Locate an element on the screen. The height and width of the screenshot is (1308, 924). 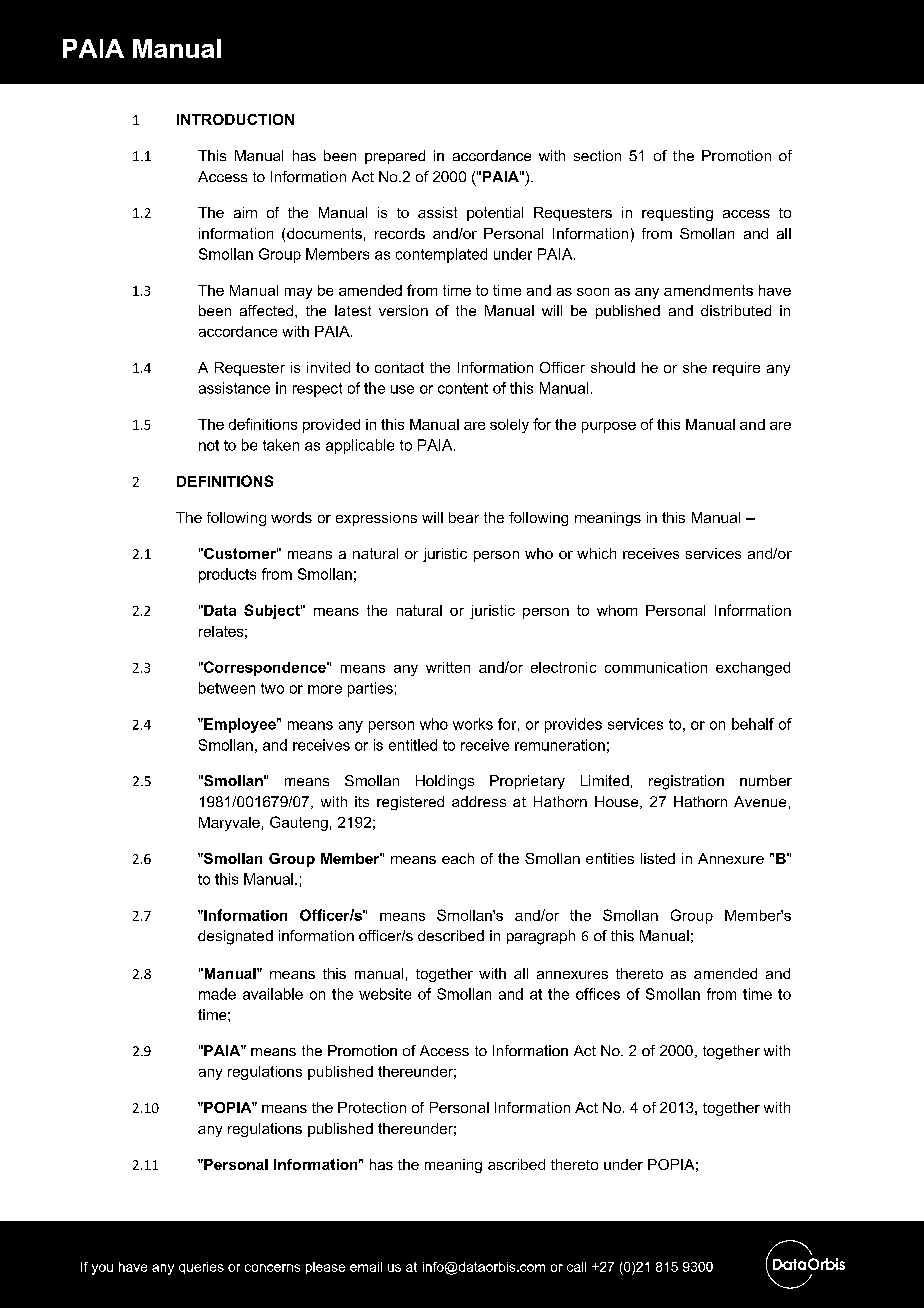
taken is located at coordinates (281, 445).
